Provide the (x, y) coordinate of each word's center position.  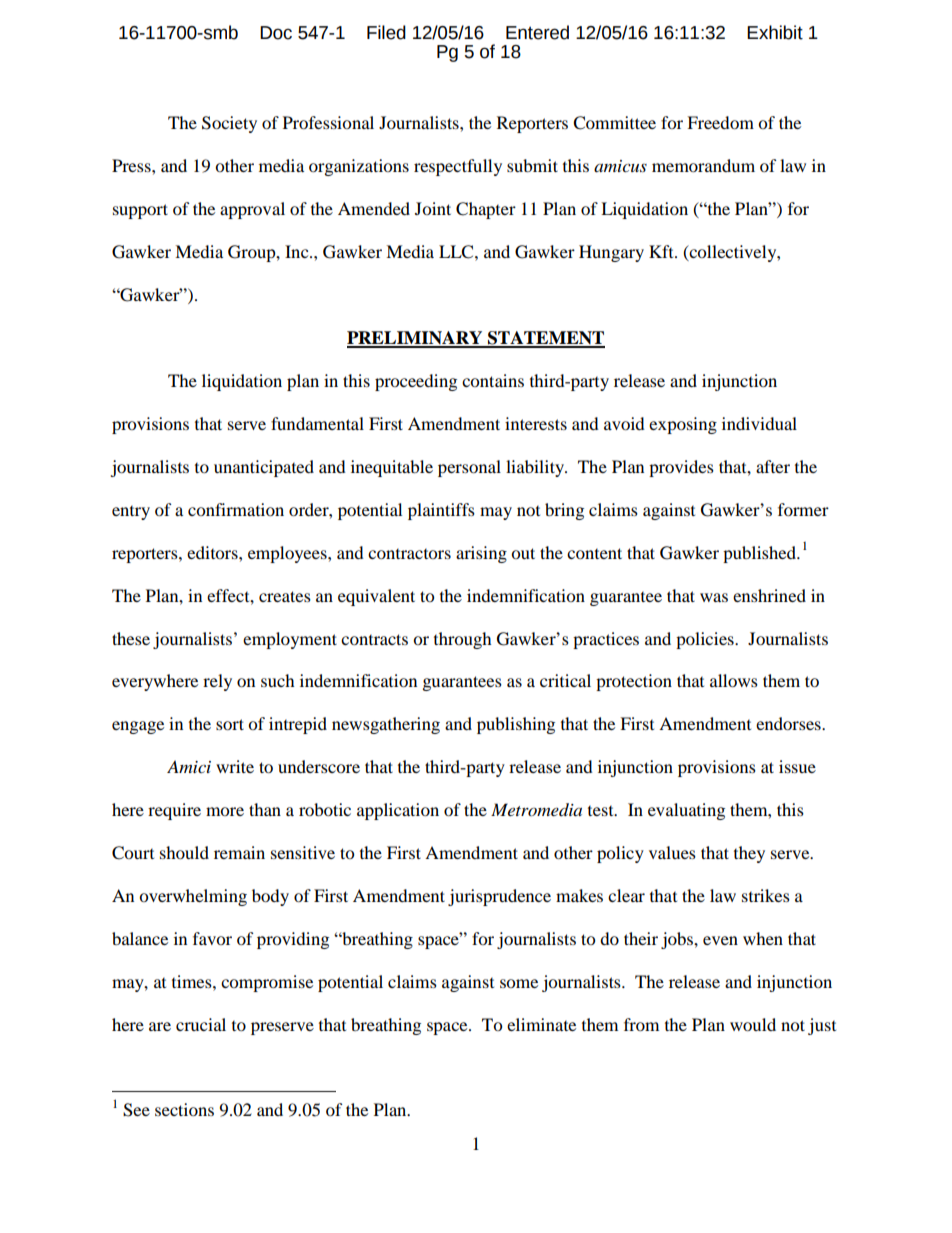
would (753, 1024)
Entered (537, 32)
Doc (276, 33)
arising (481, 554)
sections (184, 1109)
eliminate (541, 1024)
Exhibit (775, 32)
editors (213, 552)
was (714, 597)
